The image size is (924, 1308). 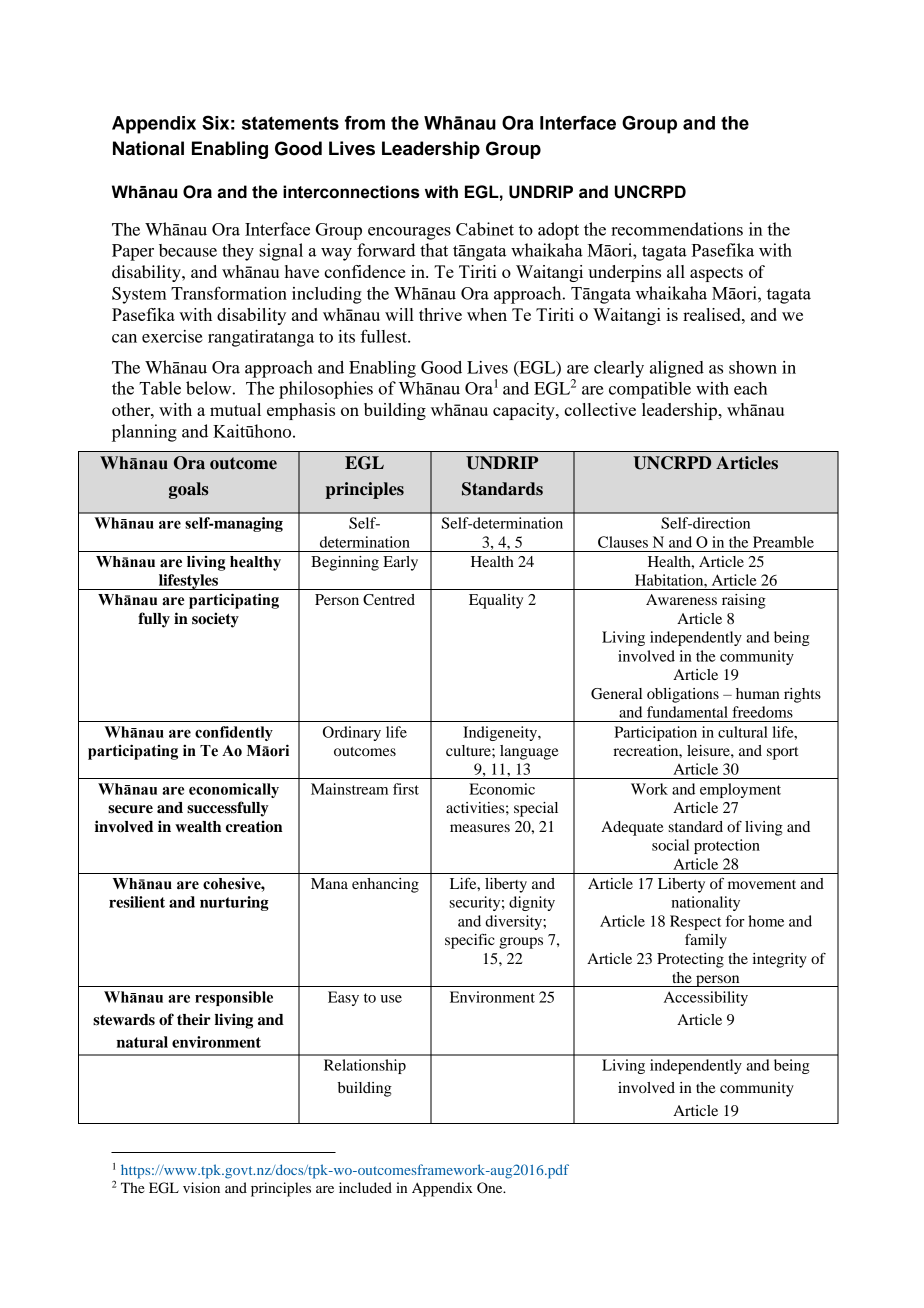 I want to click on statements, so click(x=290, y=123).
